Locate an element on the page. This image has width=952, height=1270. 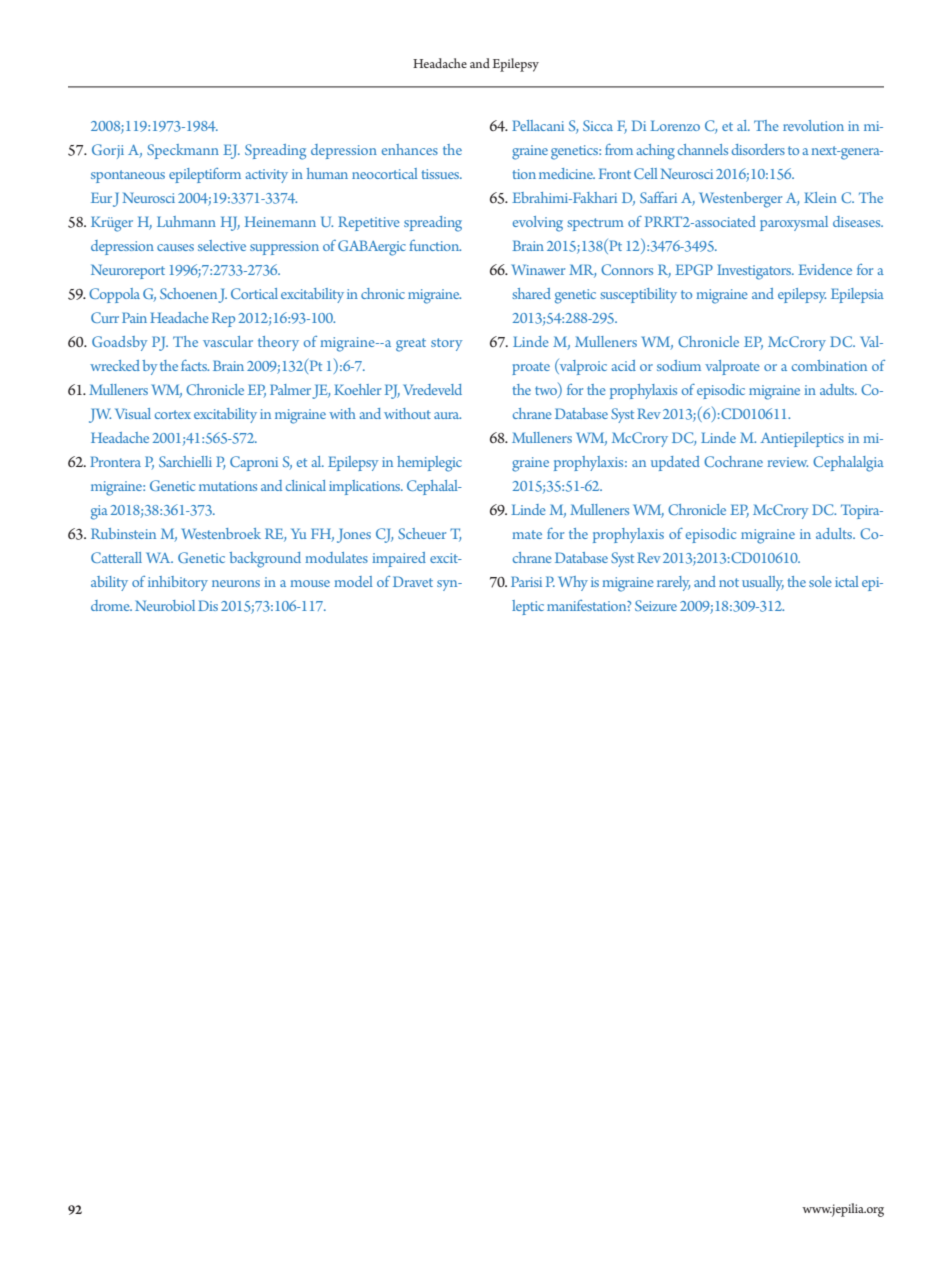
sodium is located at coordinates (679, 365).
